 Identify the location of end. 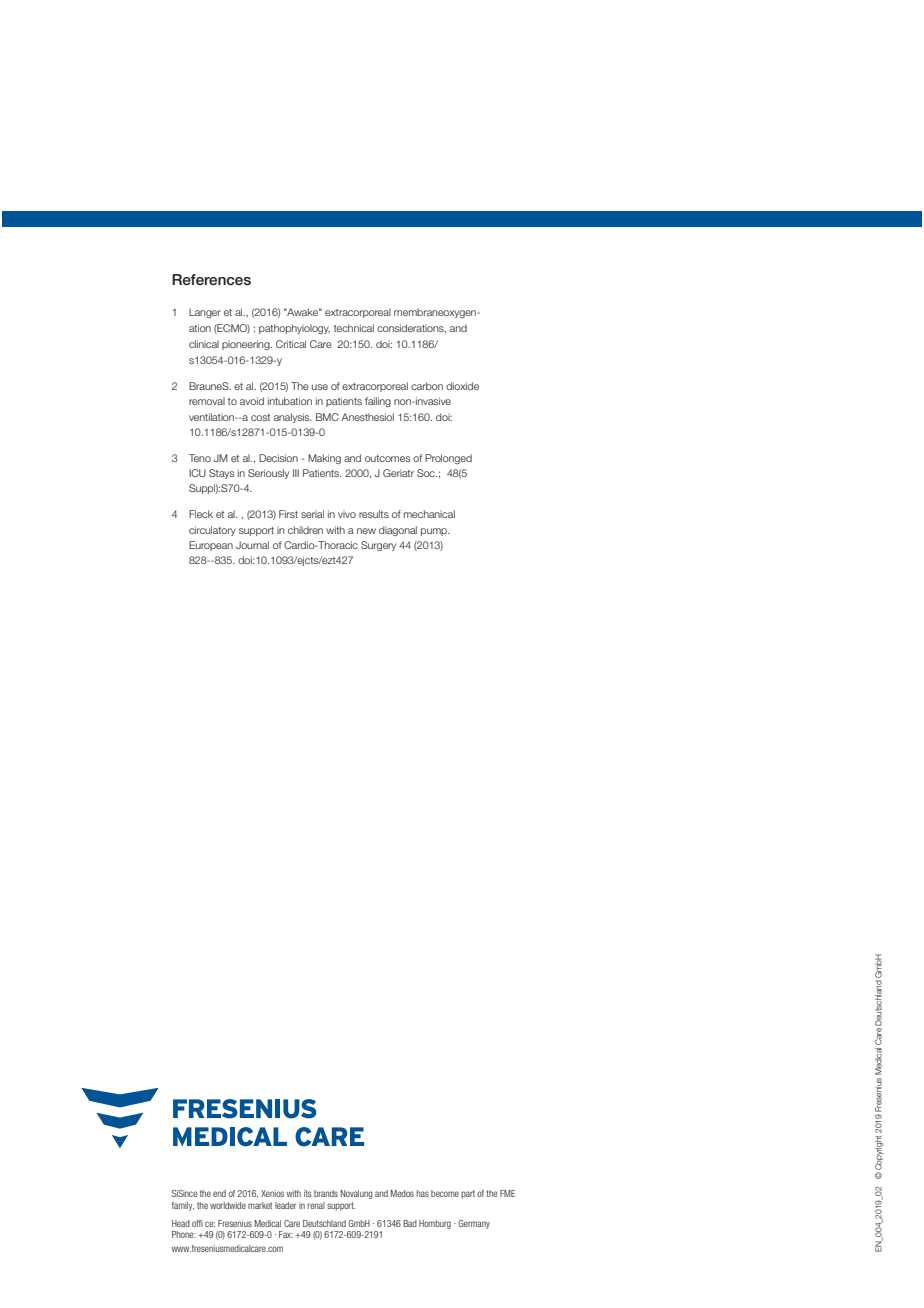
(219, 1193).
